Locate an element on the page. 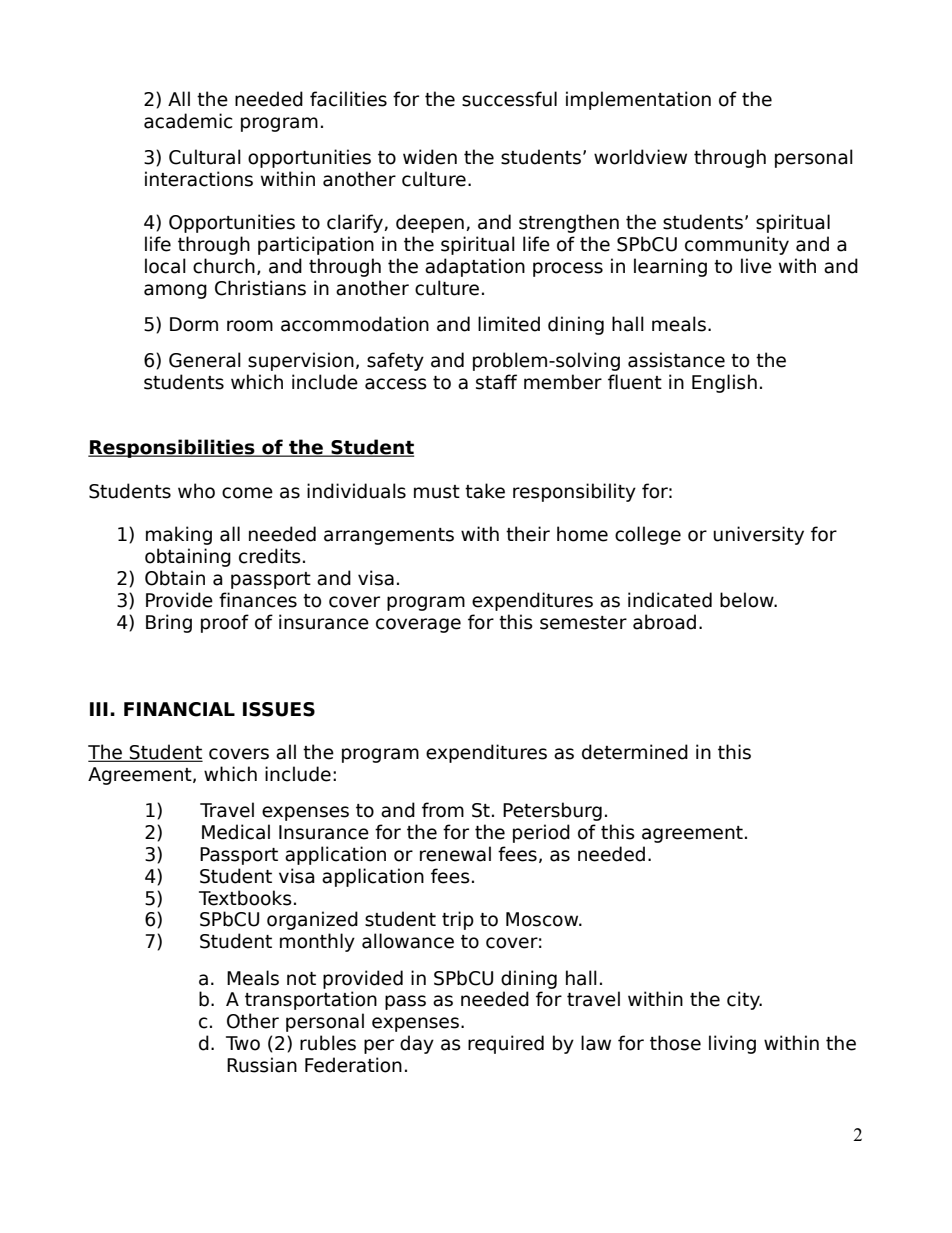 This image has width=952, height=1233. arrangements is located at coordinates (389, 536).
